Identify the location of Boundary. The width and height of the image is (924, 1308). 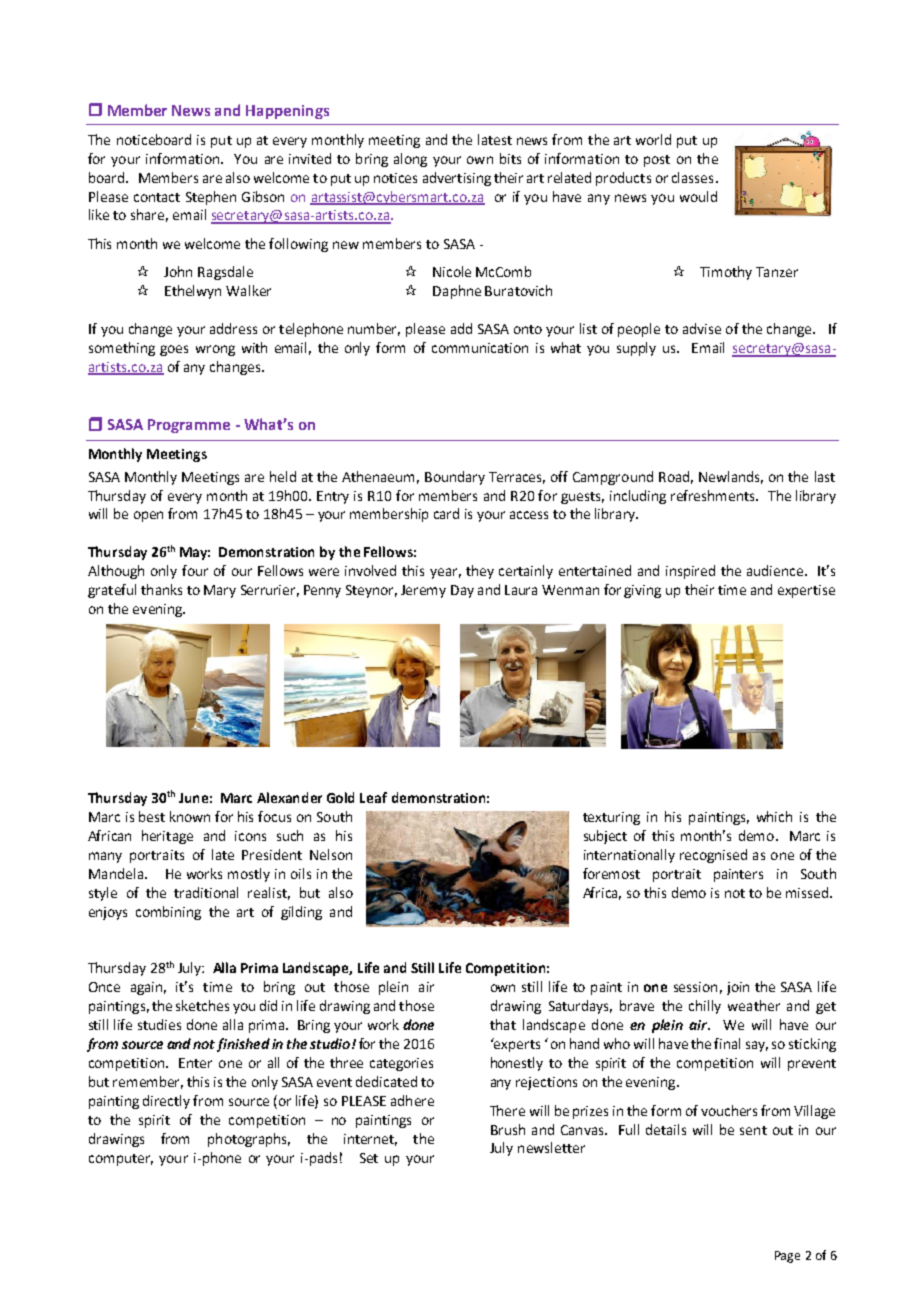
(455, 478).
